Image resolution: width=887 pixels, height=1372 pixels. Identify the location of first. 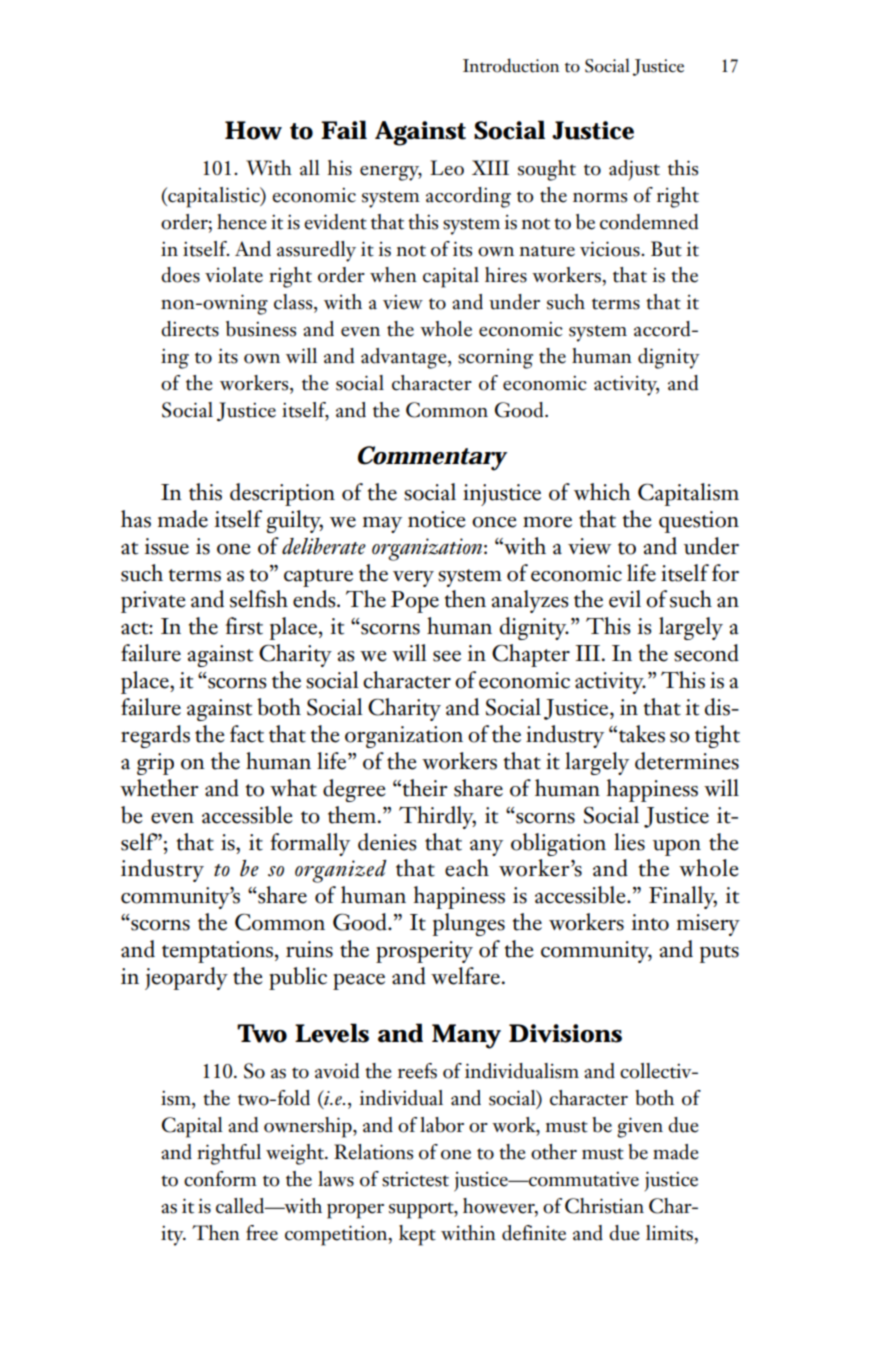
(244, 626).
